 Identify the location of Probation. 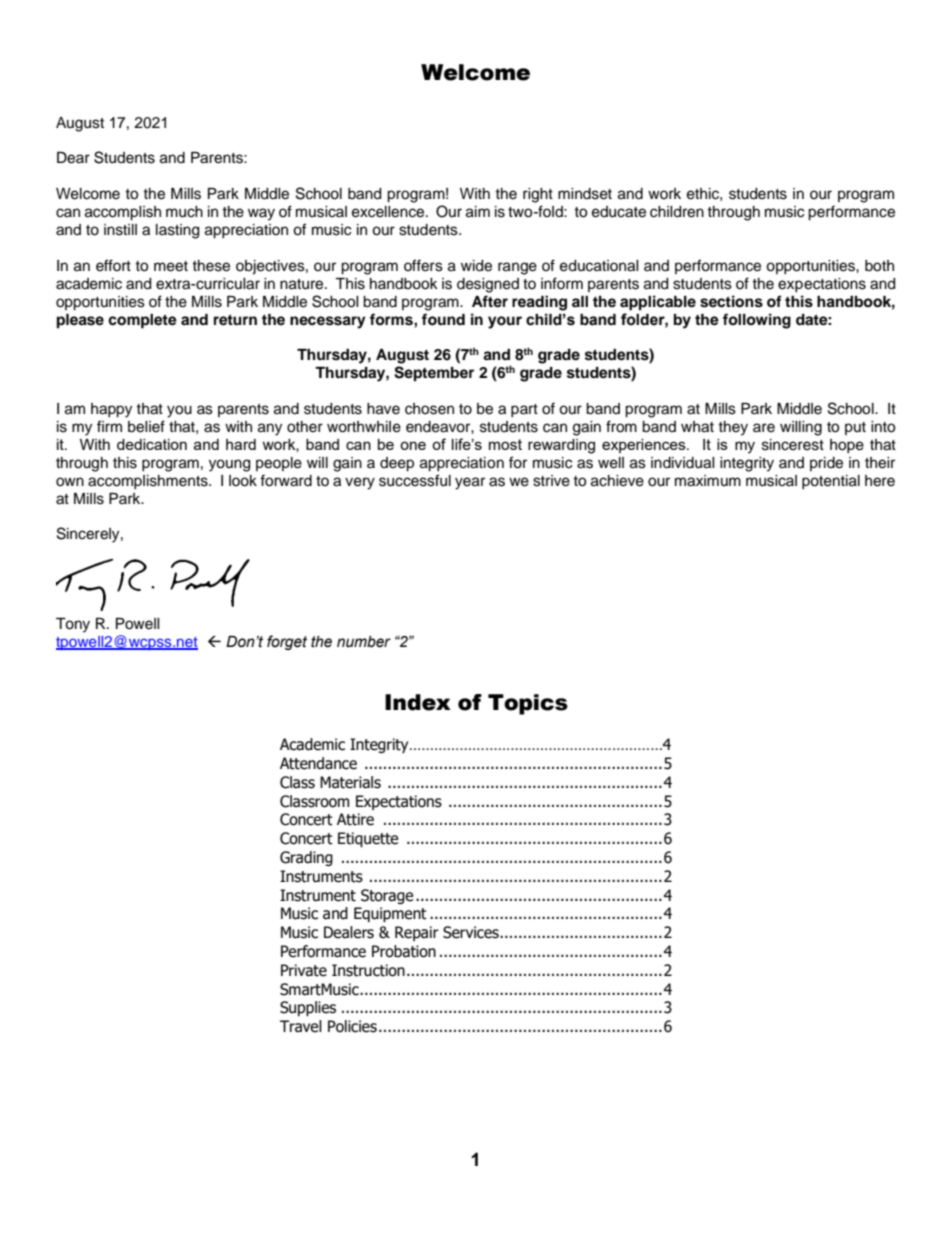
(404, 951).
